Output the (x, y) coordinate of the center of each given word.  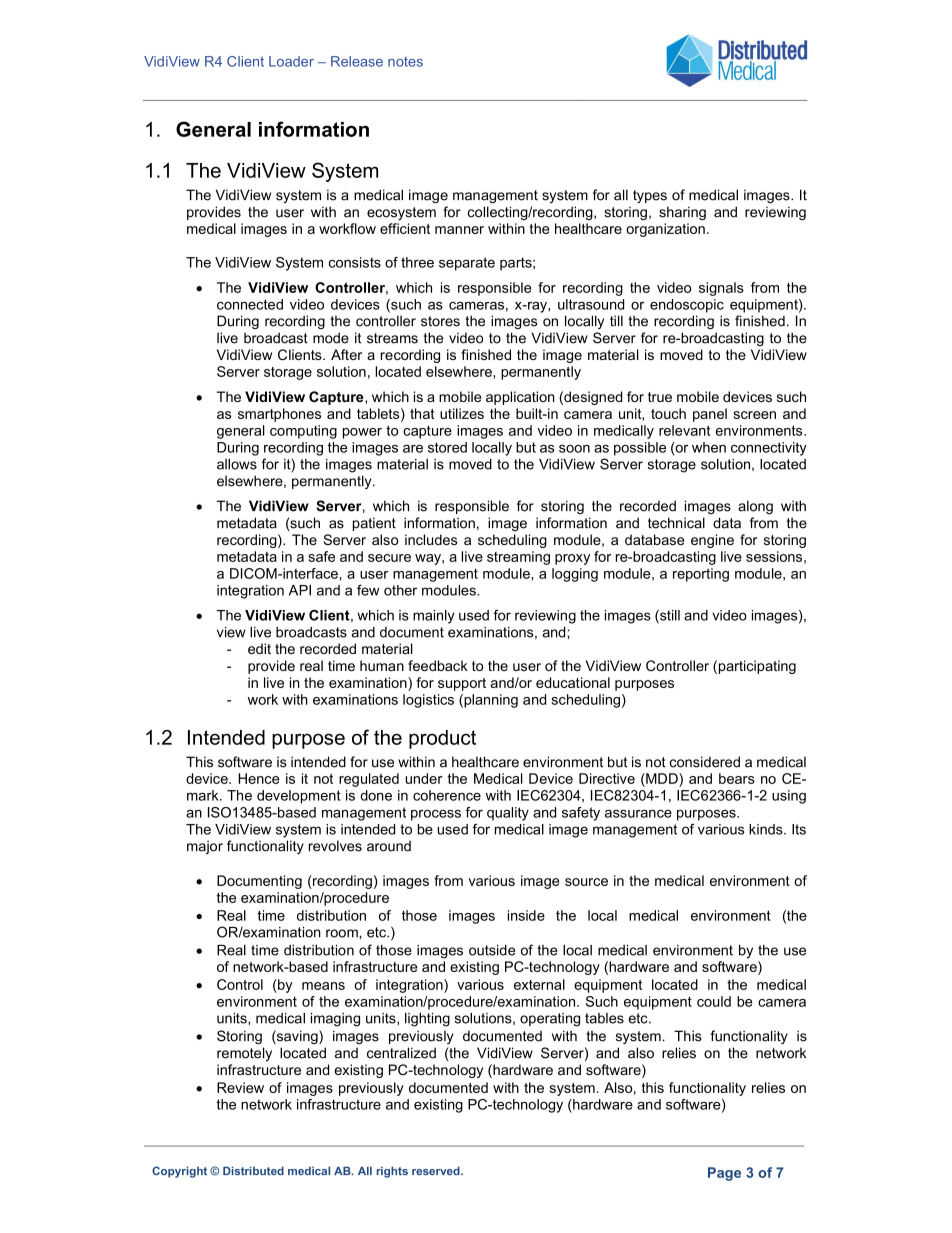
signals (721, 289)
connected (250, 304)
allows (237, 464)
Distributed (253, 1170)
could (714, 1001)
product (442, 739)
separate (467, 264)
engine (712, 541)
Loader (291, 61)
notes (405, 62)
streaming (518, 558)
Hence (259, 778)
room (343, 933)
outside (492, 950)
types (650, 196)
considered (705, 762)
